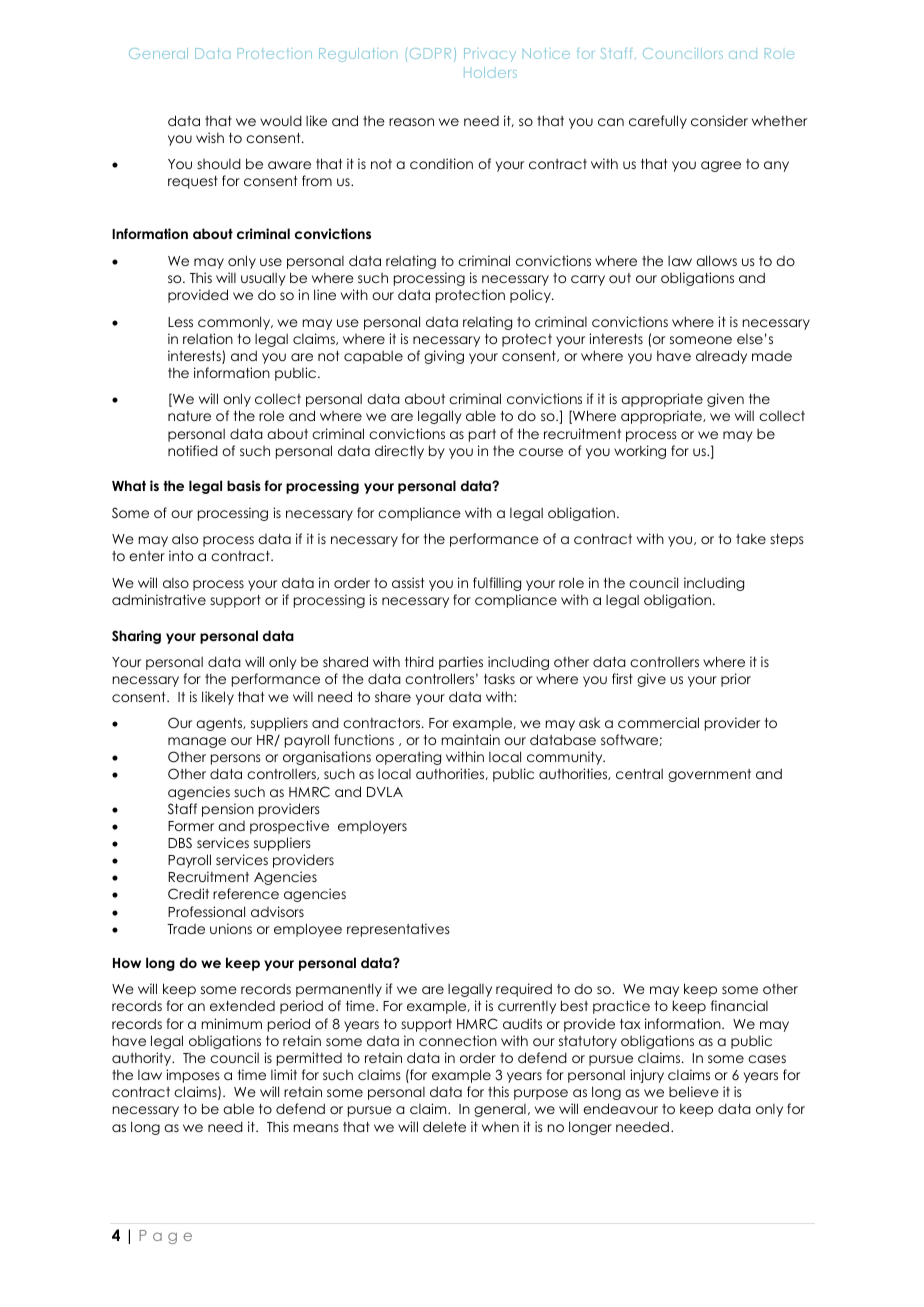  What do you see at coordinates (193, 1076) in the image?
I see `imposes` at bounding box center [193, 1076].
